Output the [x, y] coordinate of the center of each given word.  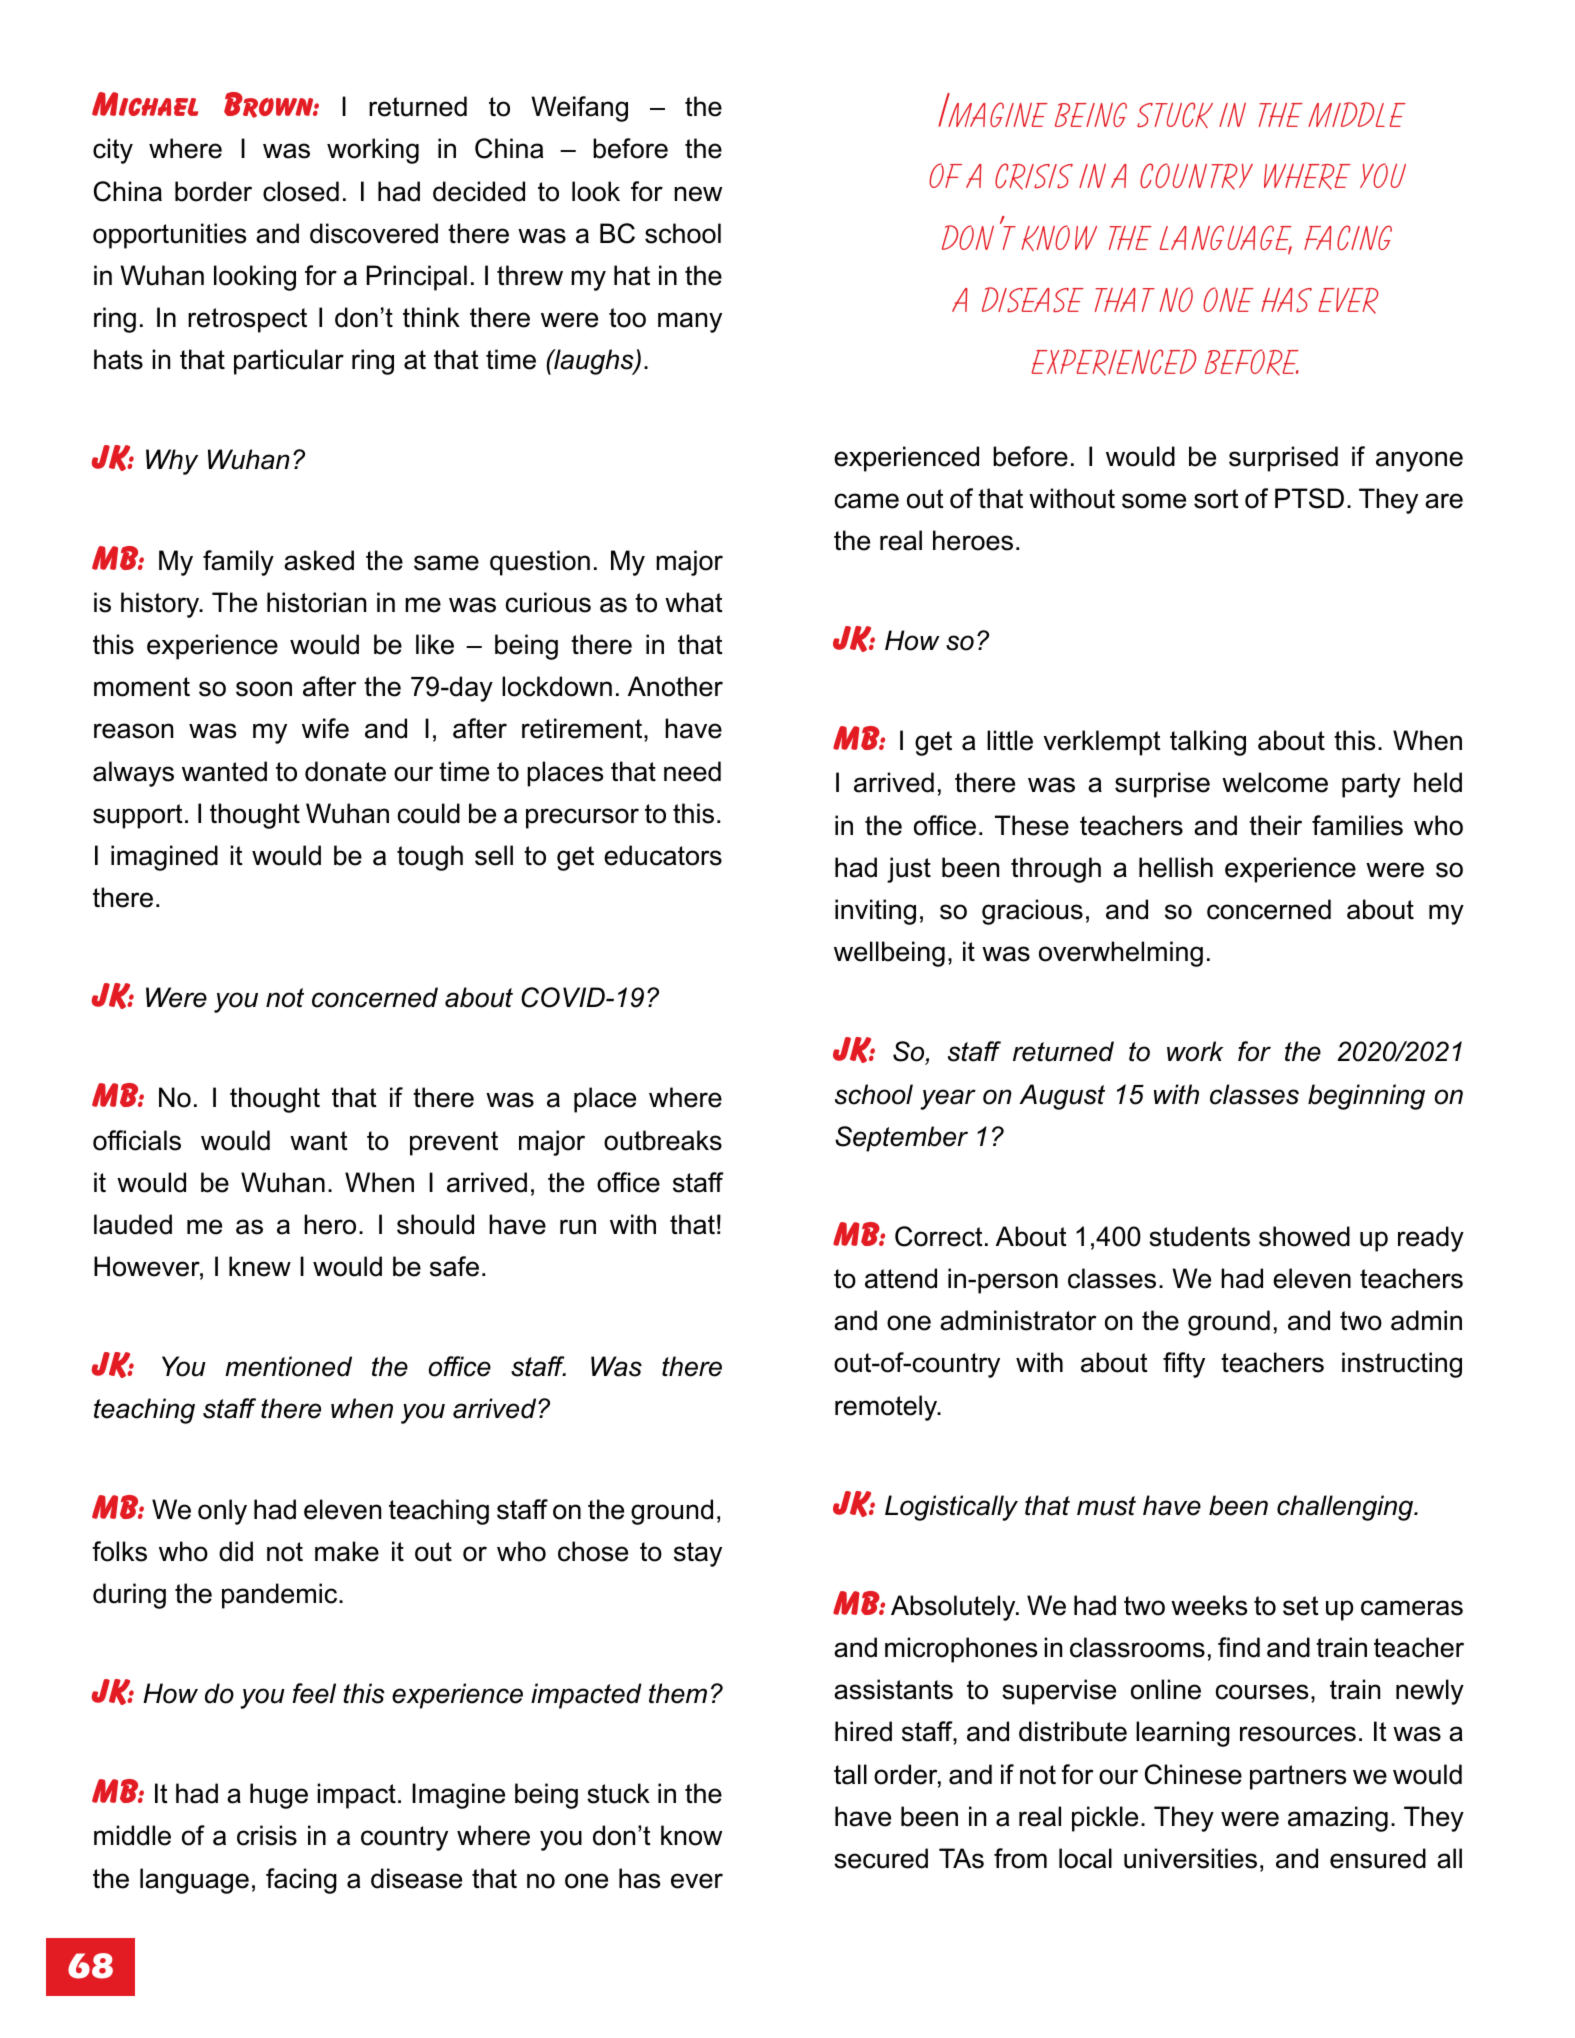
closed [301, 191]
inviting [875, 912]
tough [430, 858]
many [690, 322]
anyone [1419, 461]
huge [279, 1796]
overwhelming [1121, 954]
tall [850, 1774]
